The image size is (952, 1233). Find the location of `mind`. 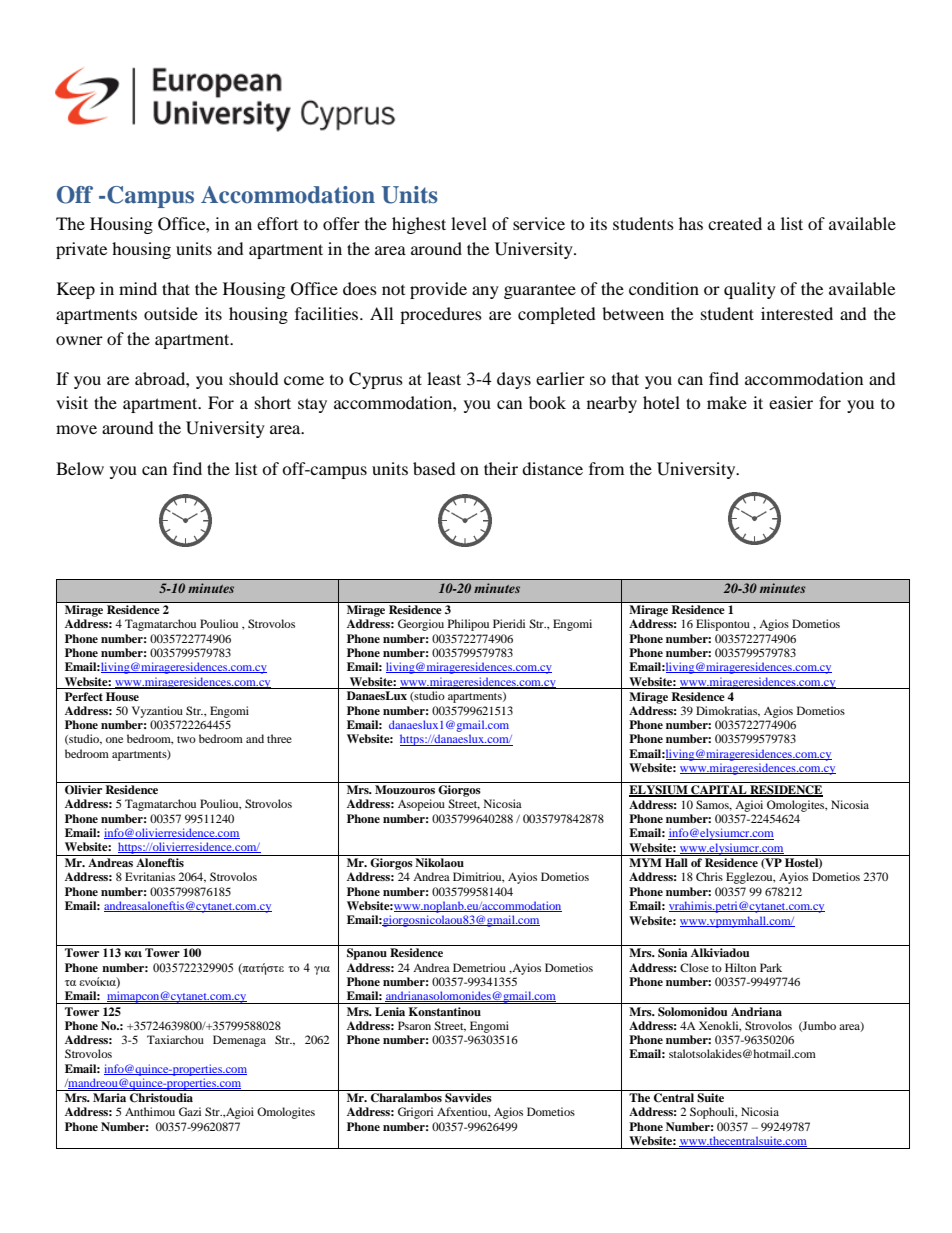

mind is located at coordinates (138, 288).
